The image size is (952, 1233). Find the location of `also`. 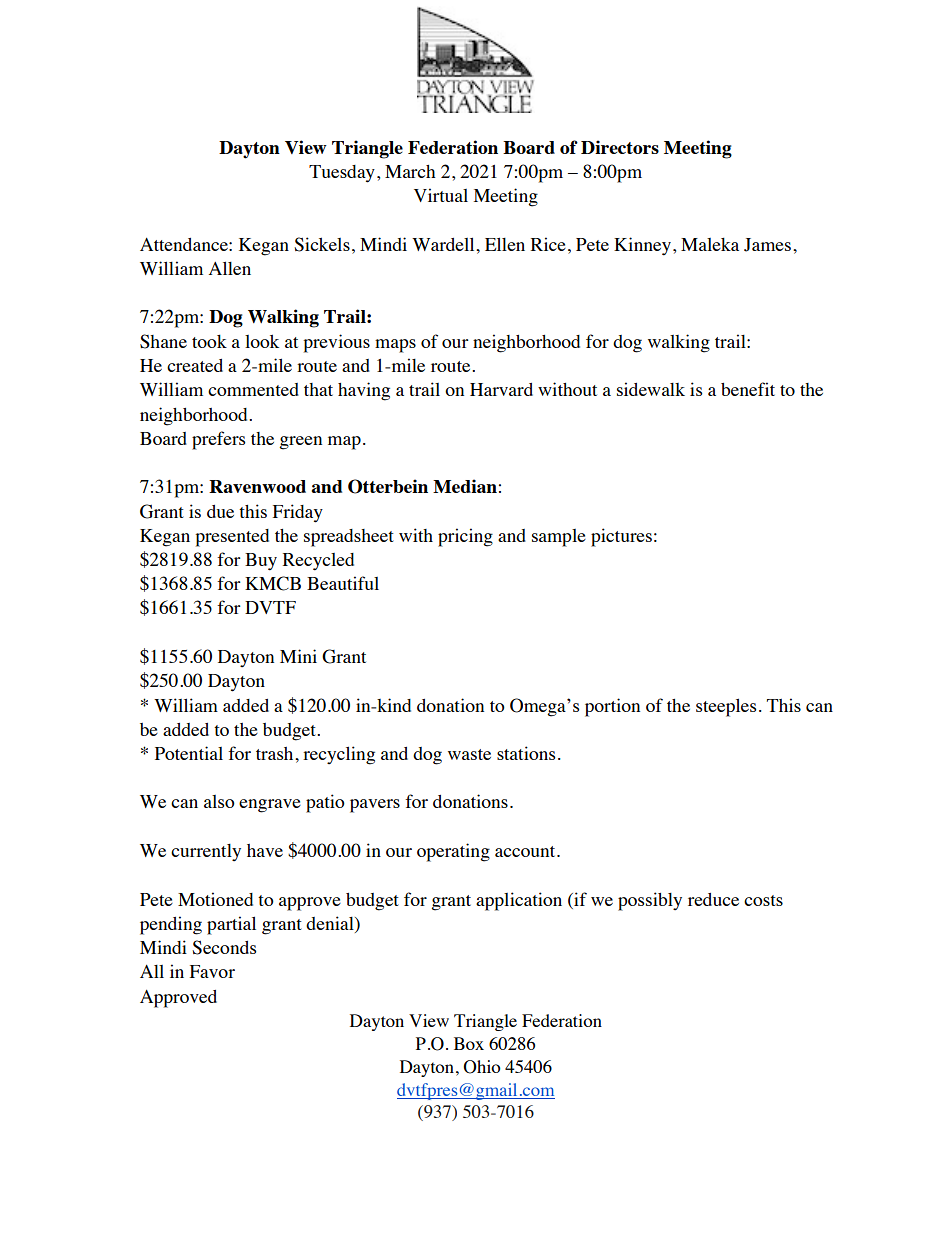

also is located at coordinates (219, 801).
